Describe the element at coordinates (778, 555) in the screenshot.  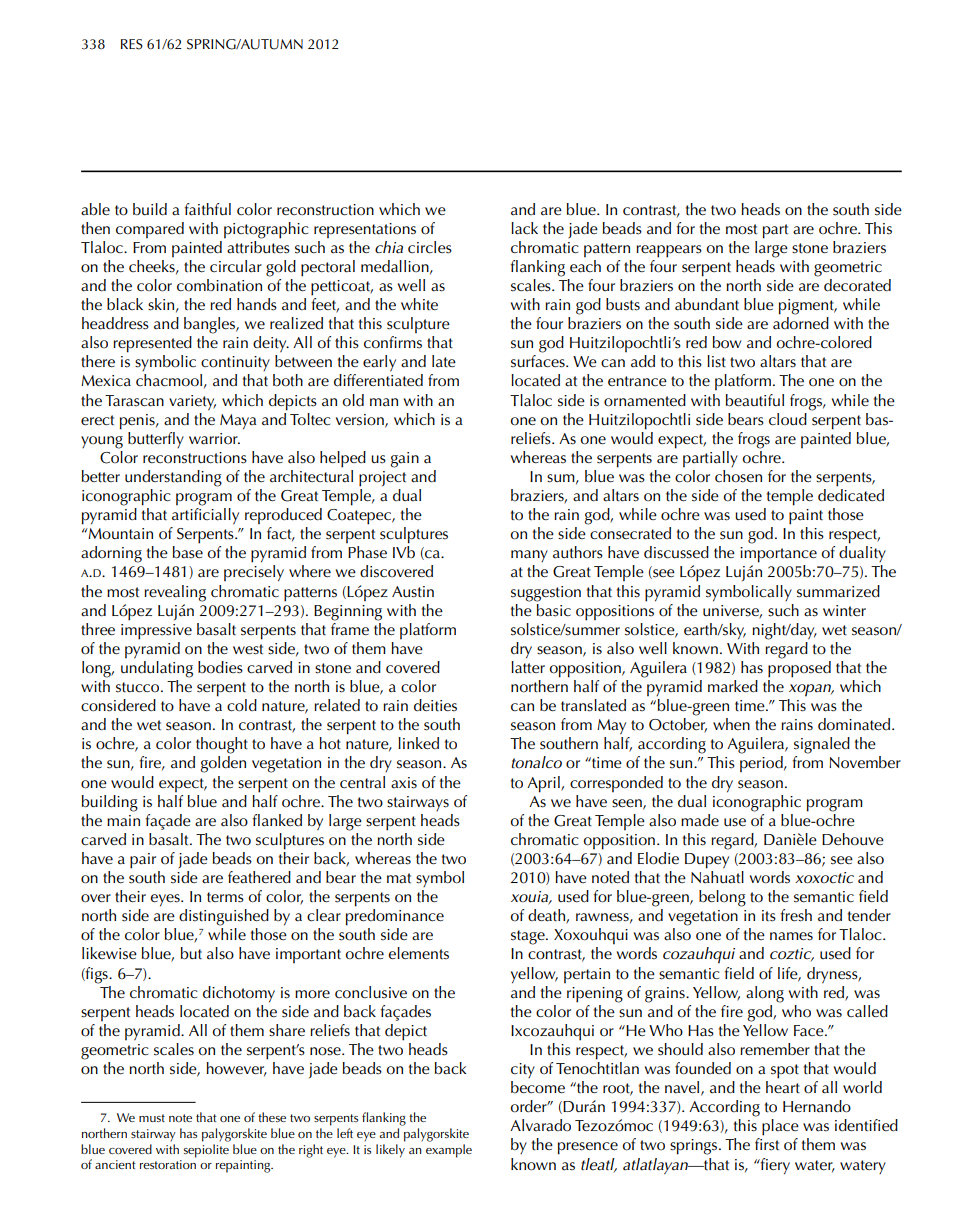
I see `importance` at that location.
